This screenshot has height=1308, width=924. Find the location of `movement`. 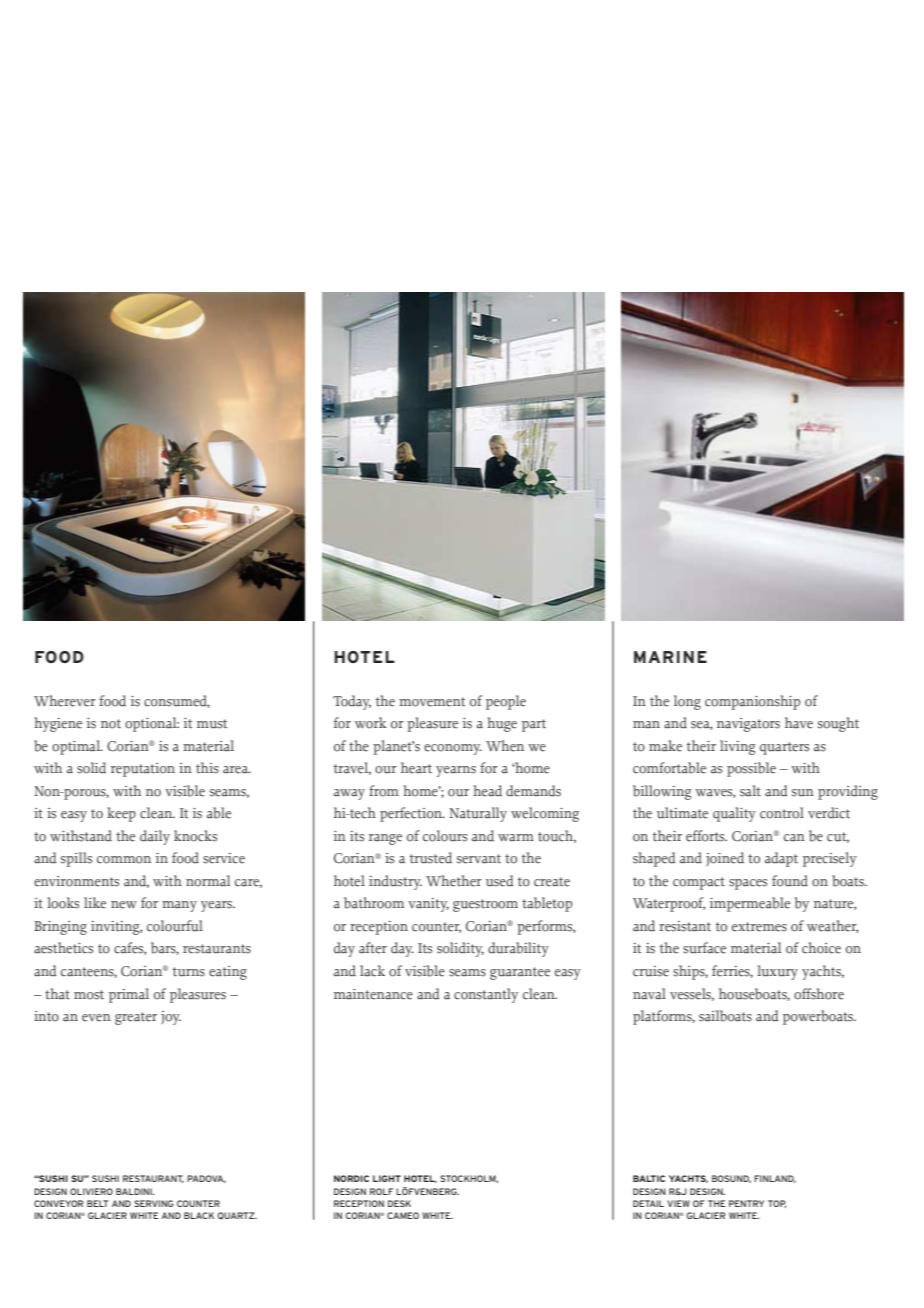

movement is located at coordinates (432, 702).
